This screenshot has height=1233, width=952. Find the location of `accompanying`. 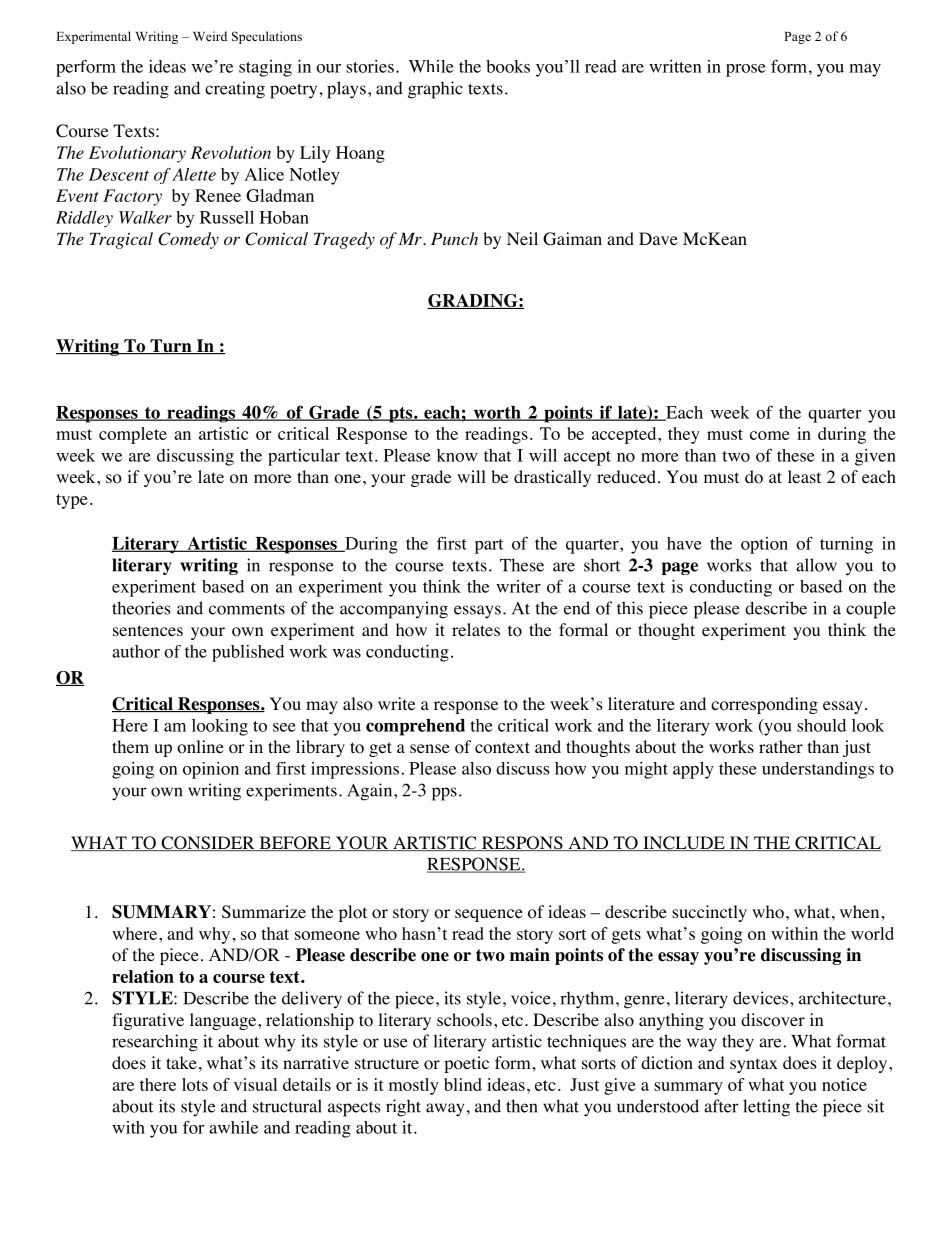

accompanying is located at coordinates (394, 610).
